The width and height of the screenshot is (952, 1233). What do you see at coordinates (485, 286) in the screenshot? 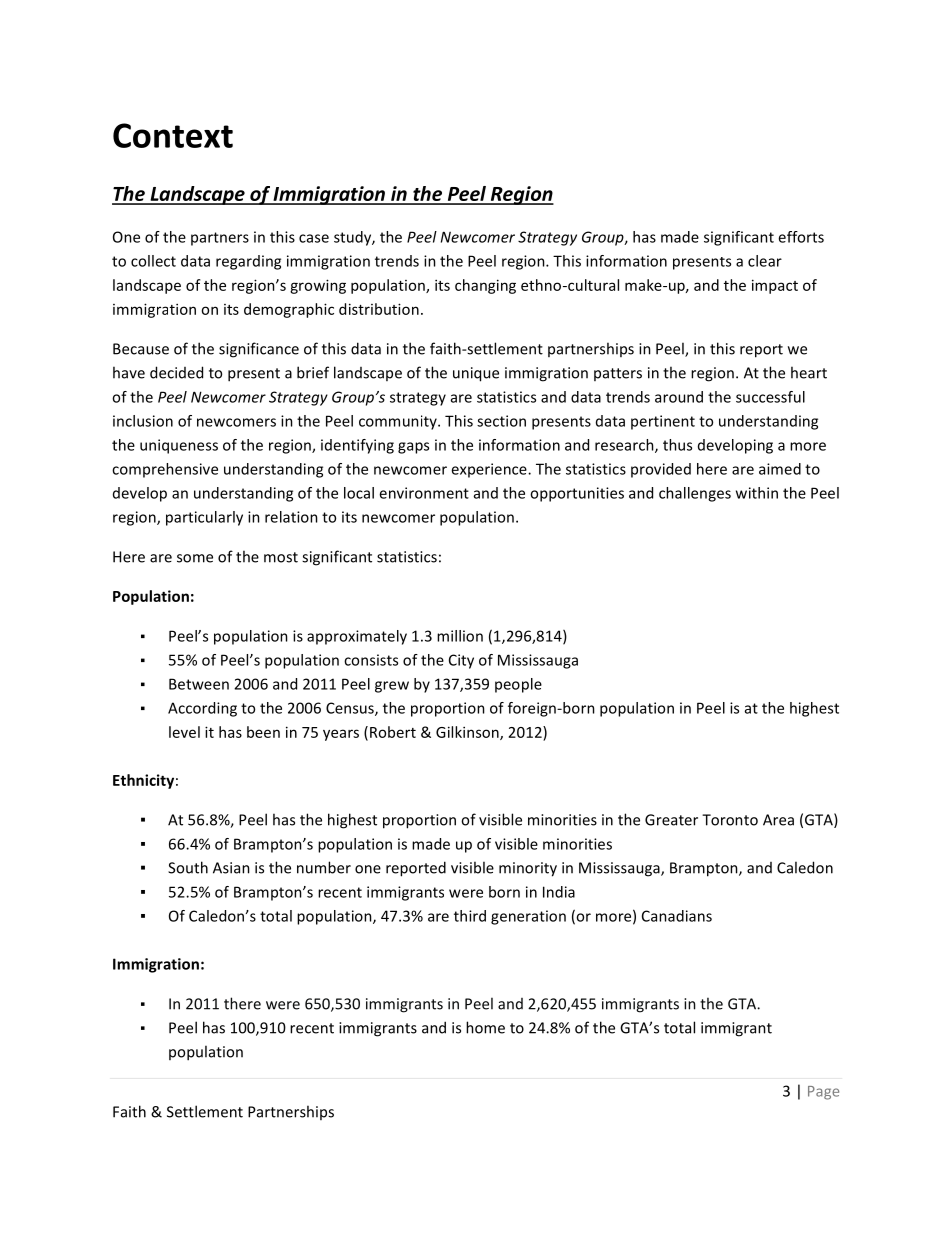
I see `changing` at bounding box center [485, 286].
